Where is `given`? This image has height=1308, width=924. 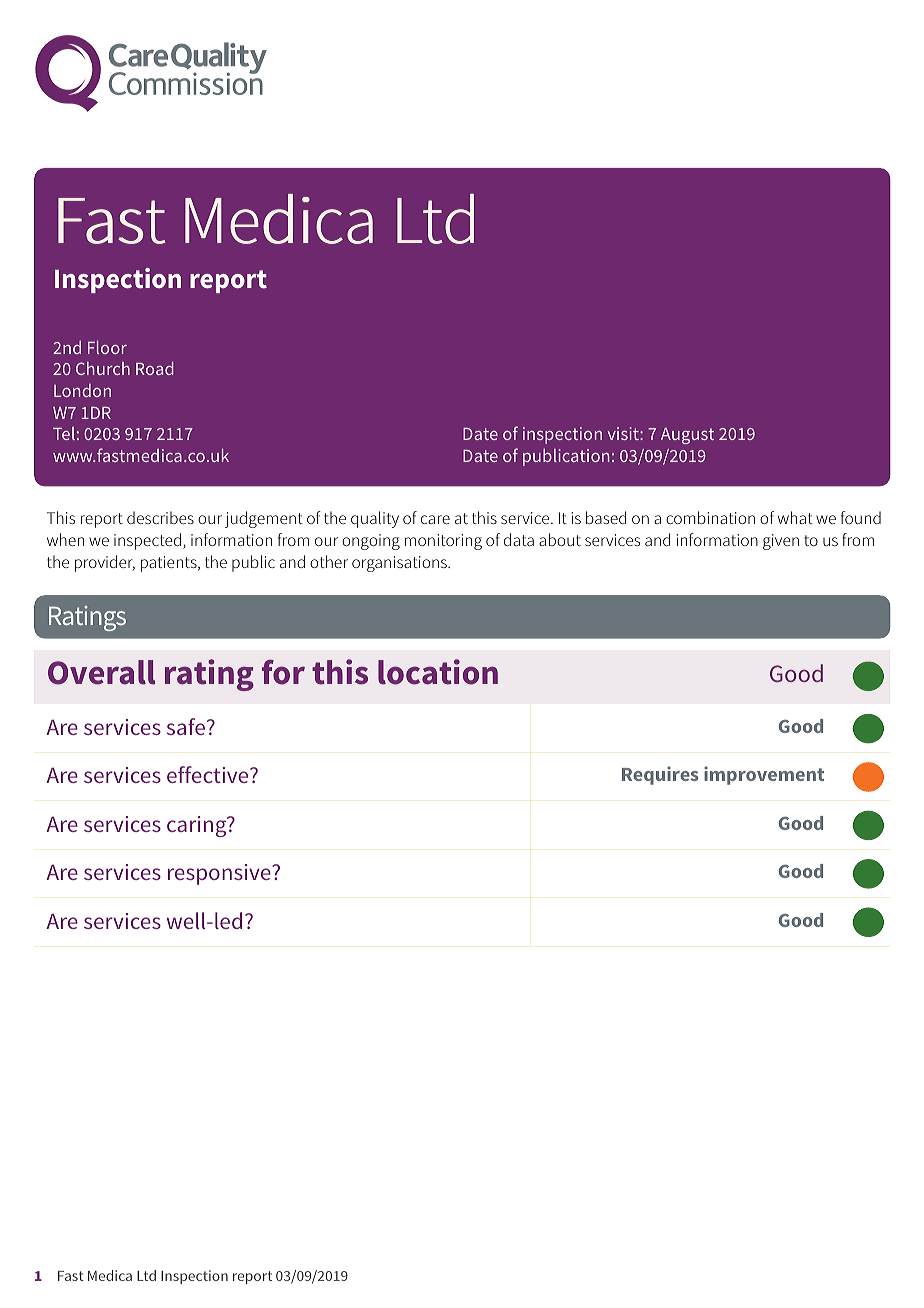
given is located at coordinates (781, 542).
